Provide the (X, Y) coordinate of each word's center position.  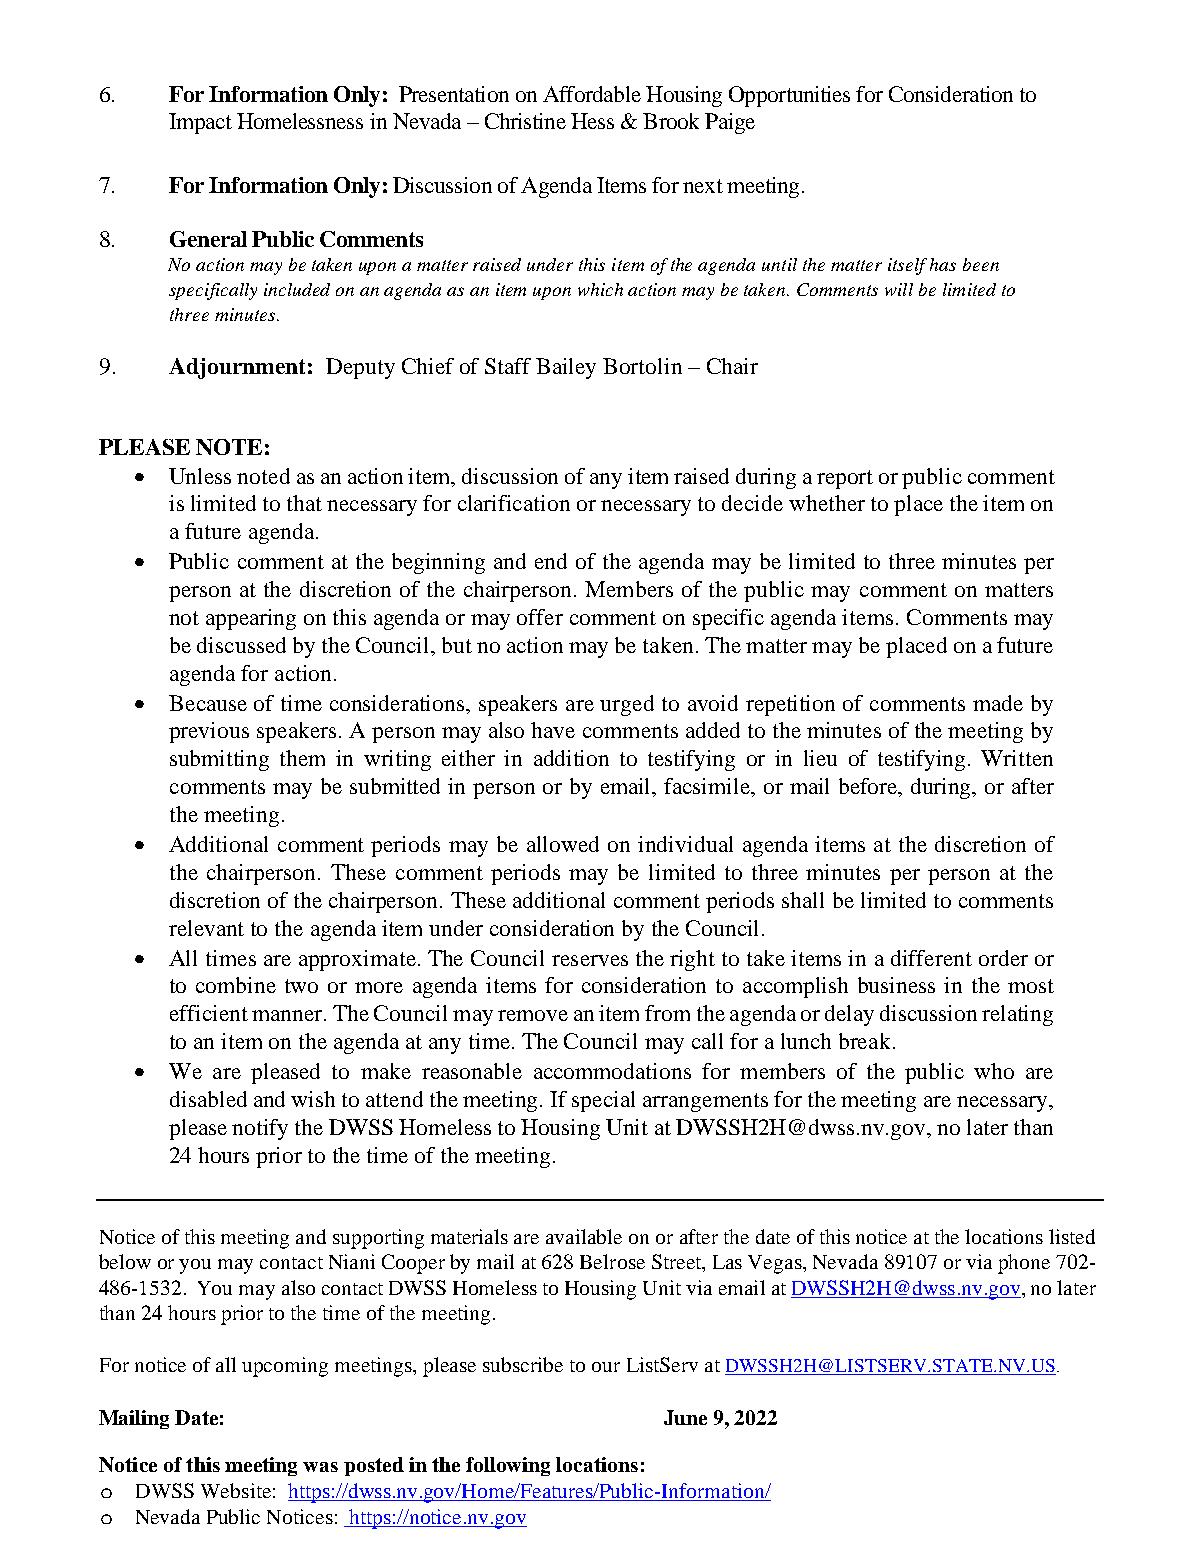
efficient (209, 1013)
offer (540, 617)
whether (827, 503)
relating (1017, 1015)
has (943, 264)
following (508, 1466)
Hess (592, 121)
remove (533, 1015)
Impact (200, 123)
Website (236, 1490)
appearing (251, 619)
